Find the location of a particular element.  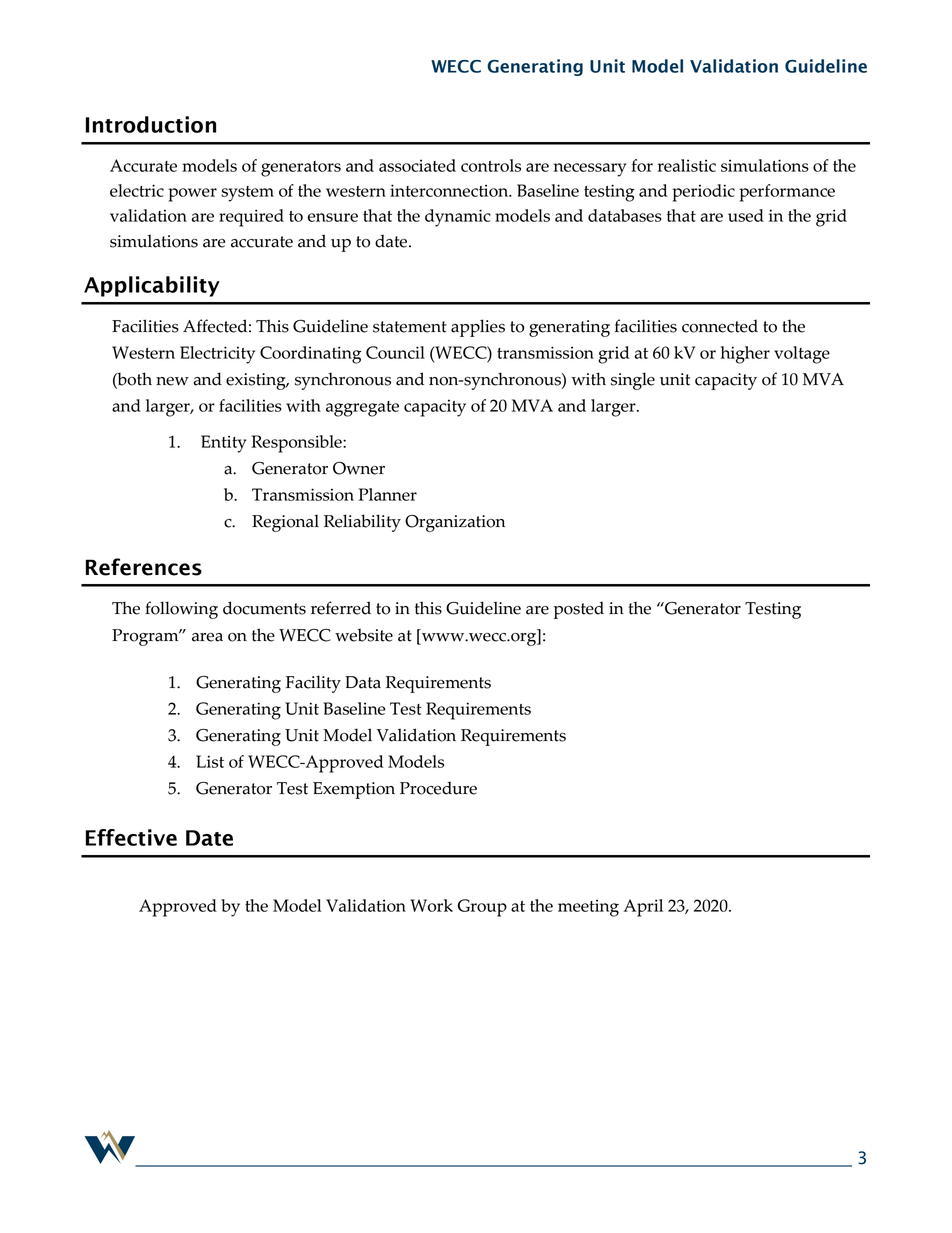

website is located at coordinates (364, 635).
